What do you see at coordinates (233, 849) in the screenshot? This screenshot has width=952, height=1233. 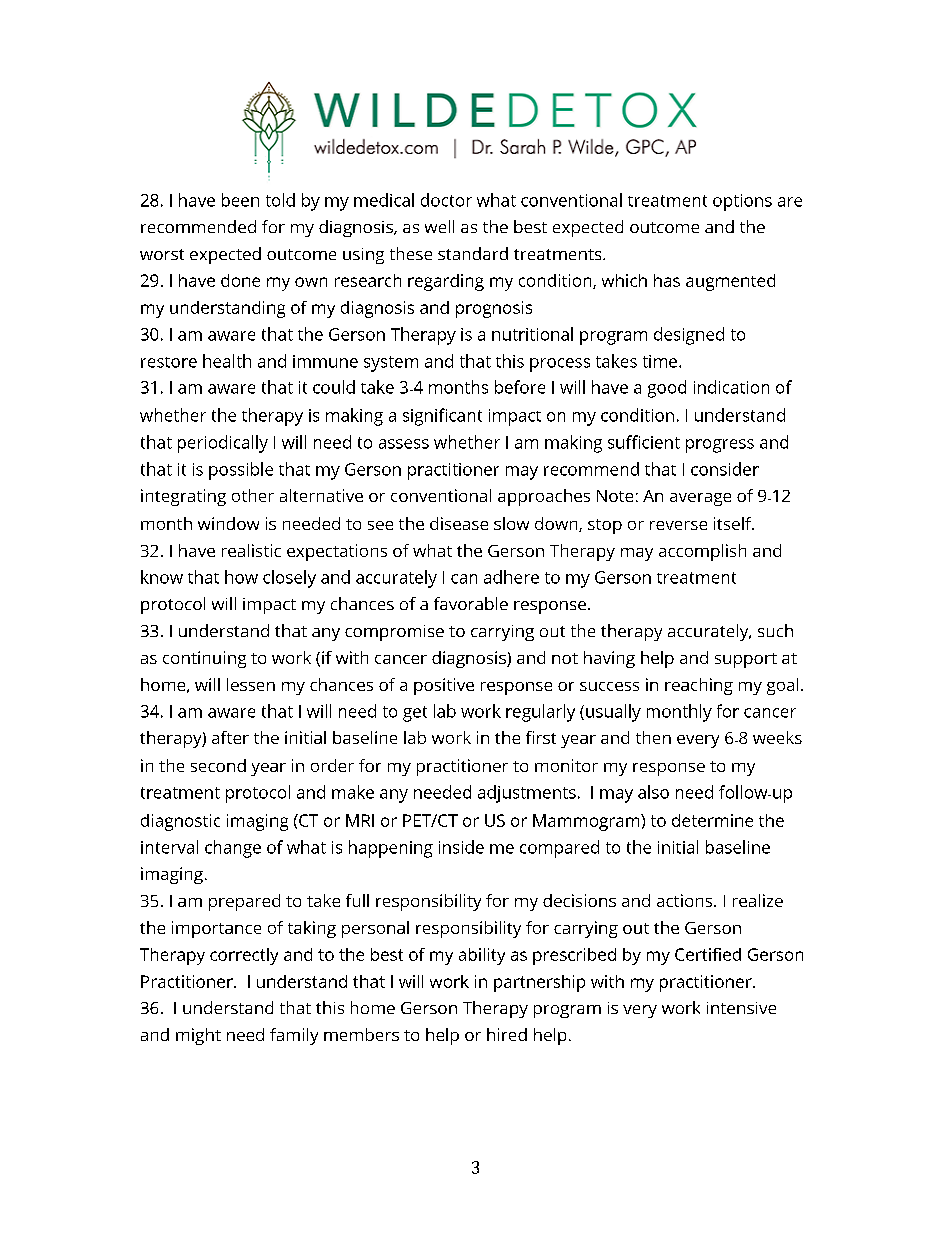 I see `change` at bounding box center [233, 849].
